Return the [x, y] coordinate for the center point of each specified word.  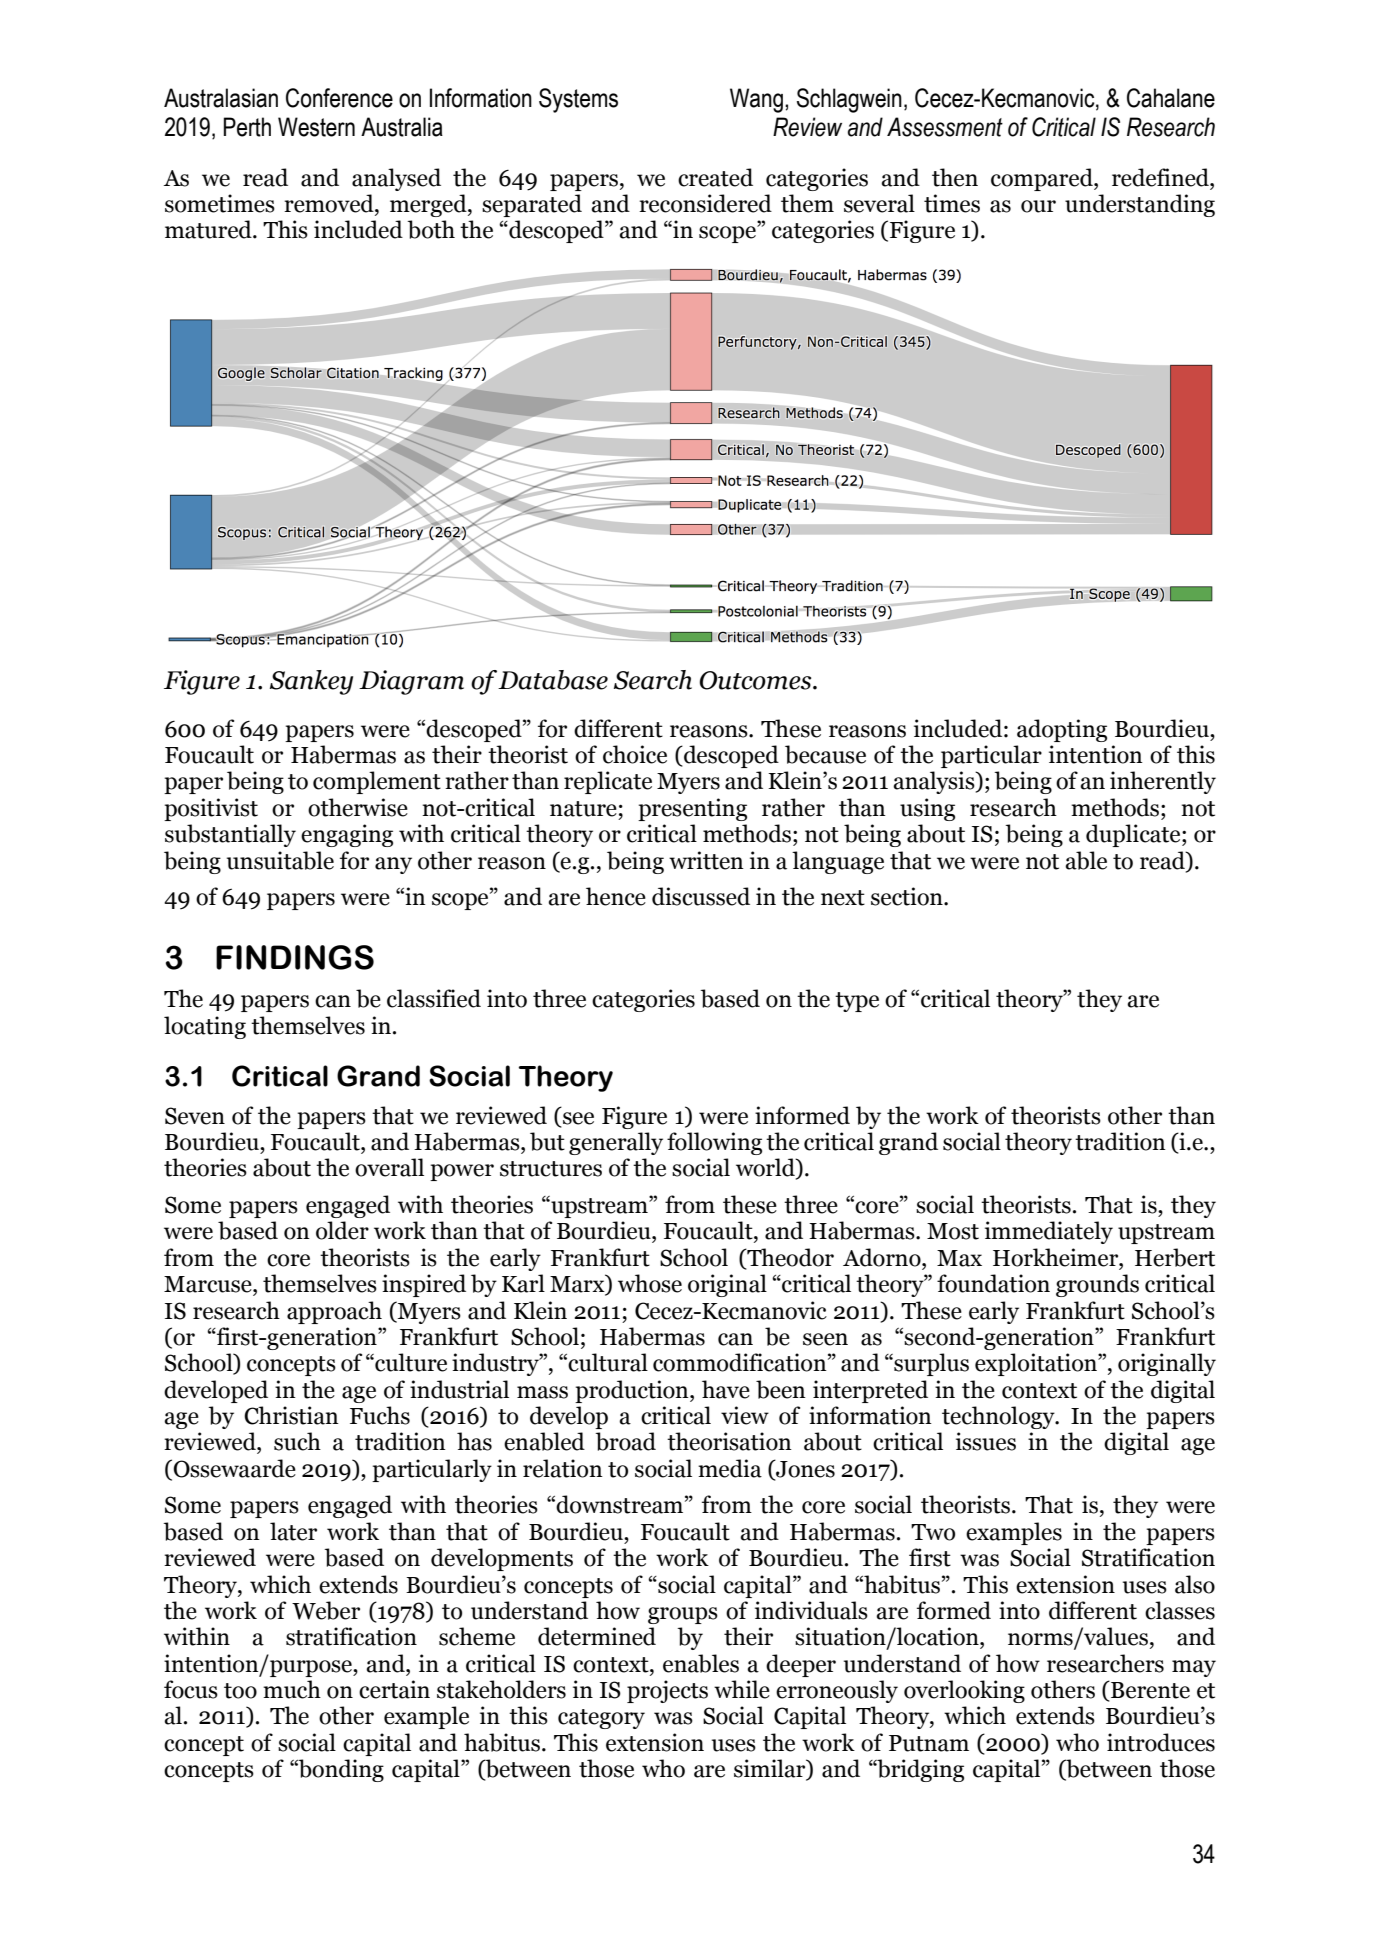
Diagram [411, 682]
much [292, 1689]
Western [316, 127]
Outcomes [756, 680]
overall [389, 1167]
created [715, 177]
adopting [1062, 730]
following [714, 1143]
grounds [1097, 1285]
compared [1043, 179]
